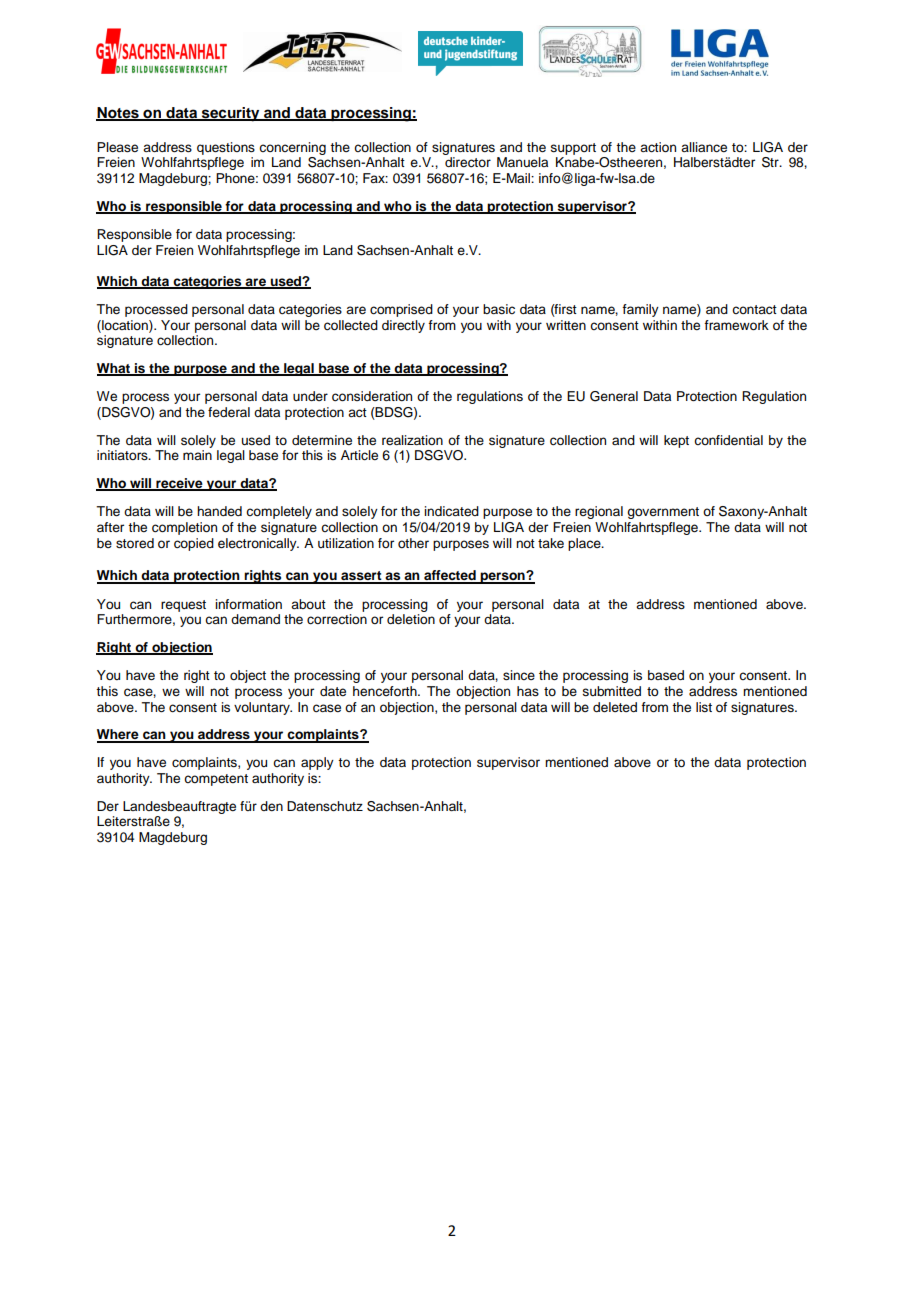  What do you see at coordinates (411, 619) in the page?
I see `deletion` at bounding box center [411, 619].
